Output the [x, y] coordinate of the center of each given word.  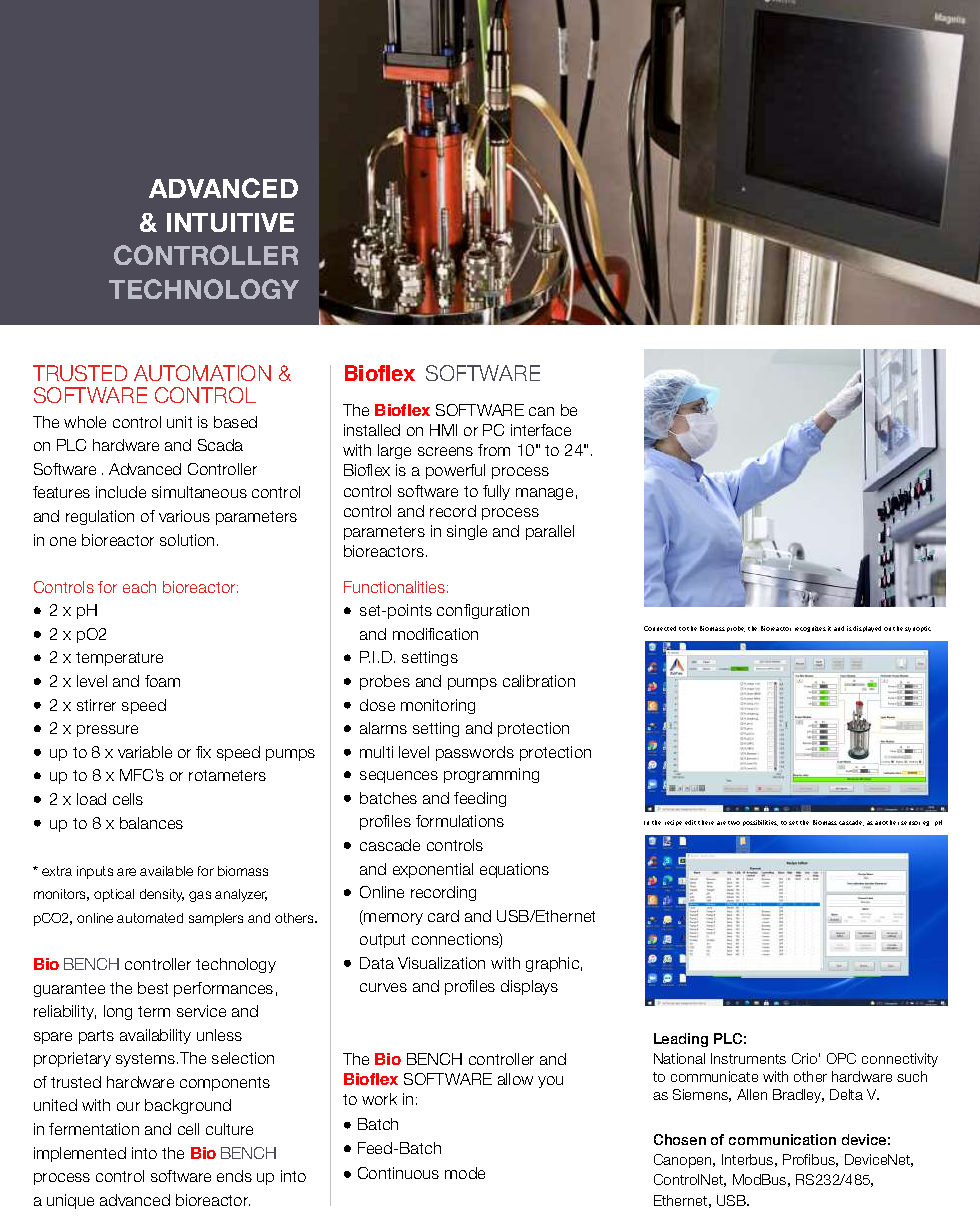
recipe [673, 823]
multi [376, 752]
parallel [550, 532]
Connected [660, 628]
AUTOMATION [202, 373]
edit [690, 822]
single [467, 532]
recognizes [810, 629]
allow [515, 1079]
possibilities [760, 823]
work [379, 1099]
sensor [910, 823]
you [550, 1082]
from [494, 450]
